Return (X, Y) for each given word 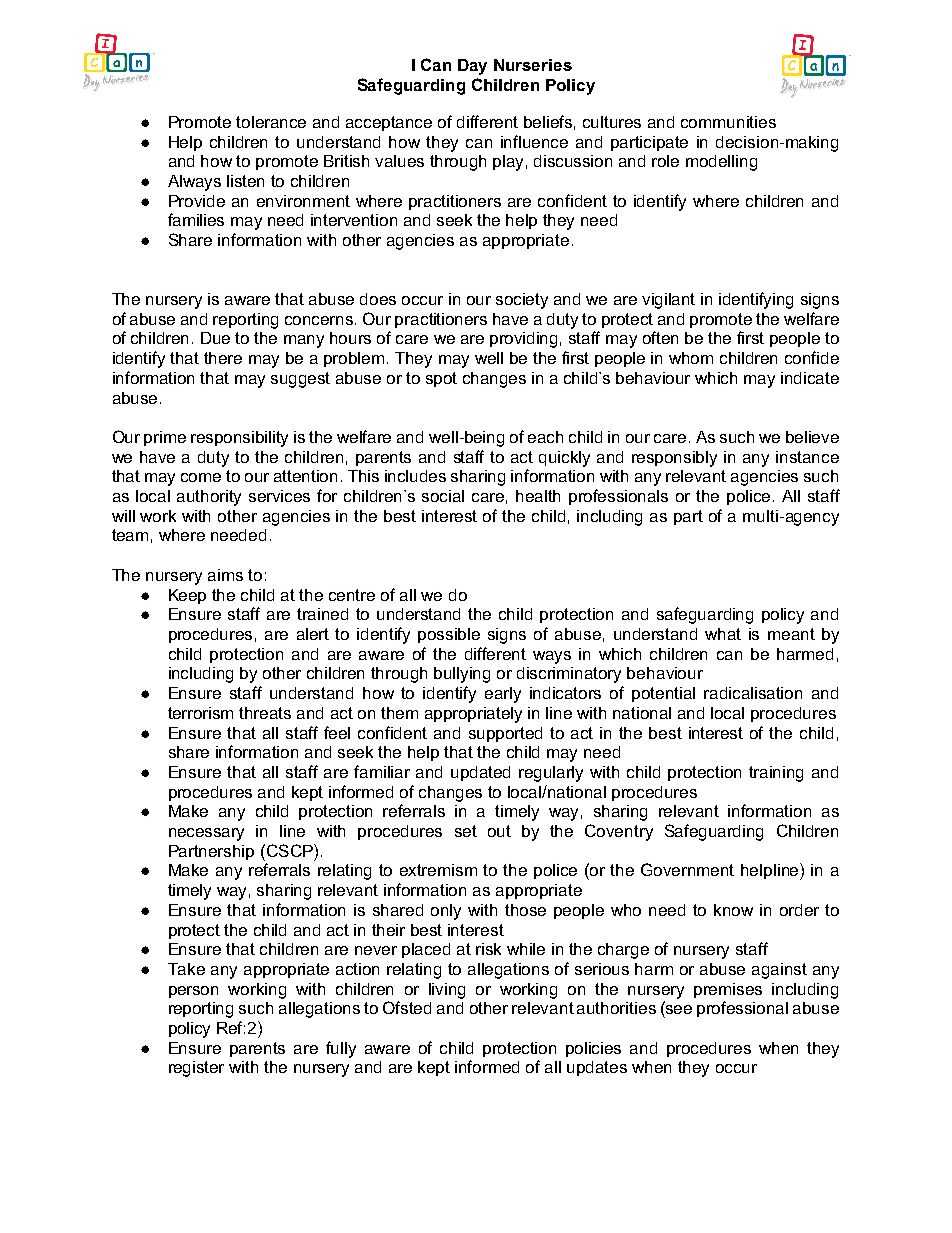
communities (728, 122)
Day (472, 67)
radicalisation (753, 693)
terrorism (200, 713)
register (196, 1069)
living (447, 991)
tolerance (271, 122)
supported (505, 734)
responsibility (239, 439)
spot (441, 379)
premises (728, 990)
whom (691, 358)
